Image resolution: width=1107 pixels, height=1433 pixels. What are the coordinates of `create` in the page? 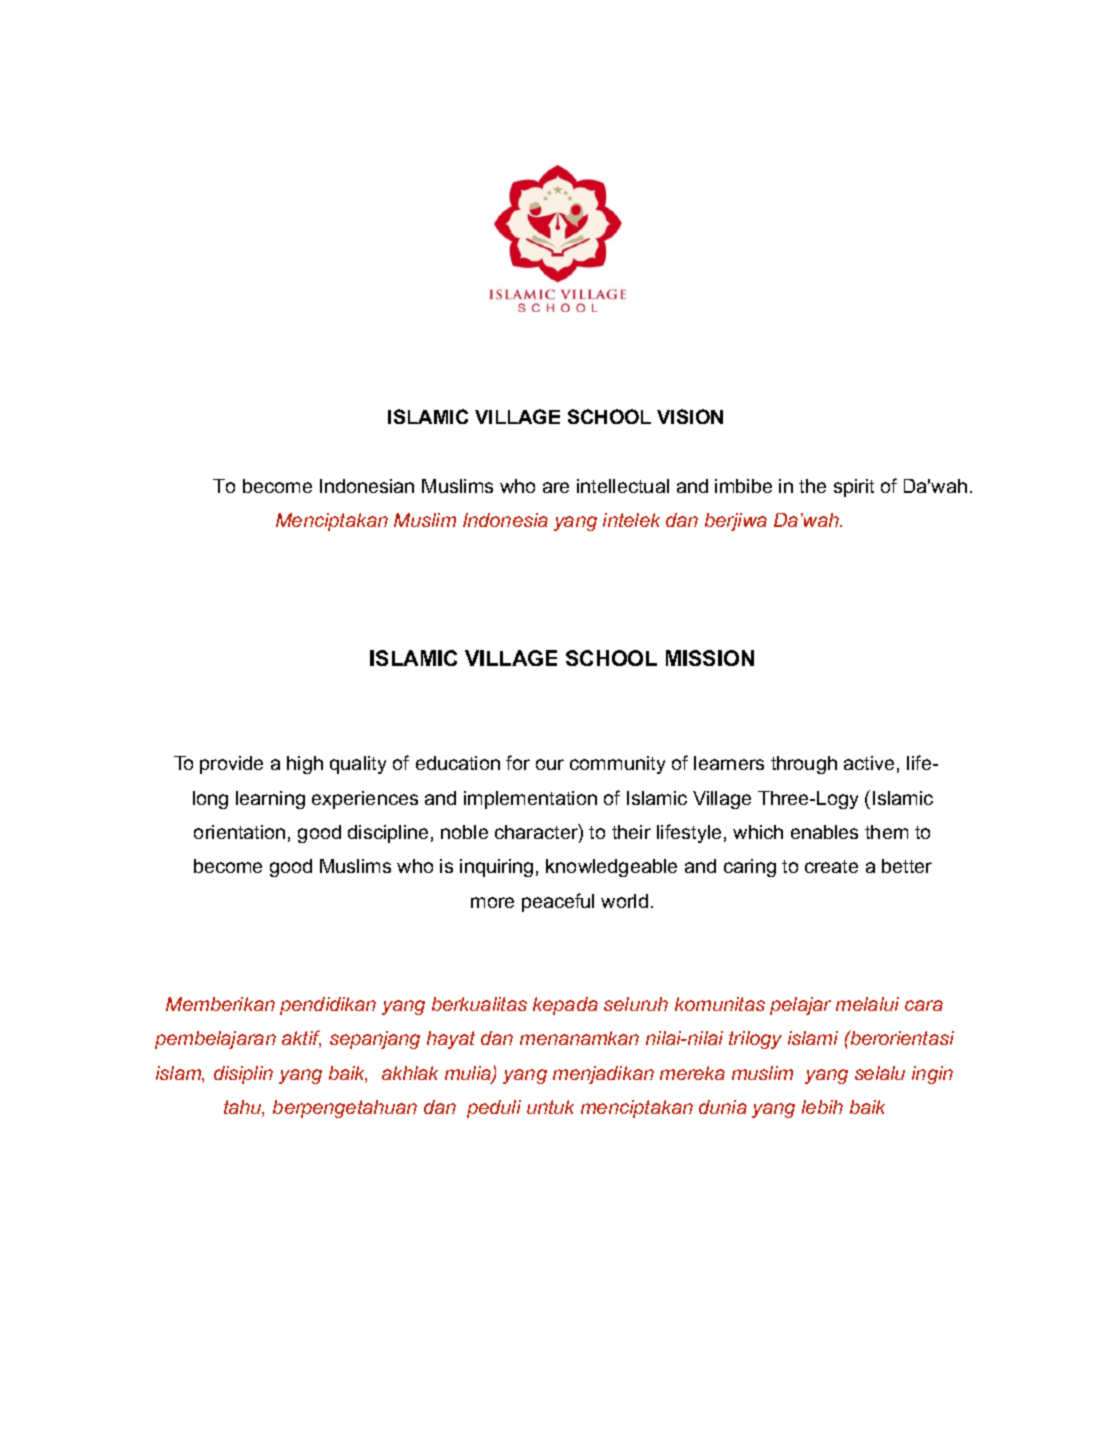 It's located at (831, 866).
